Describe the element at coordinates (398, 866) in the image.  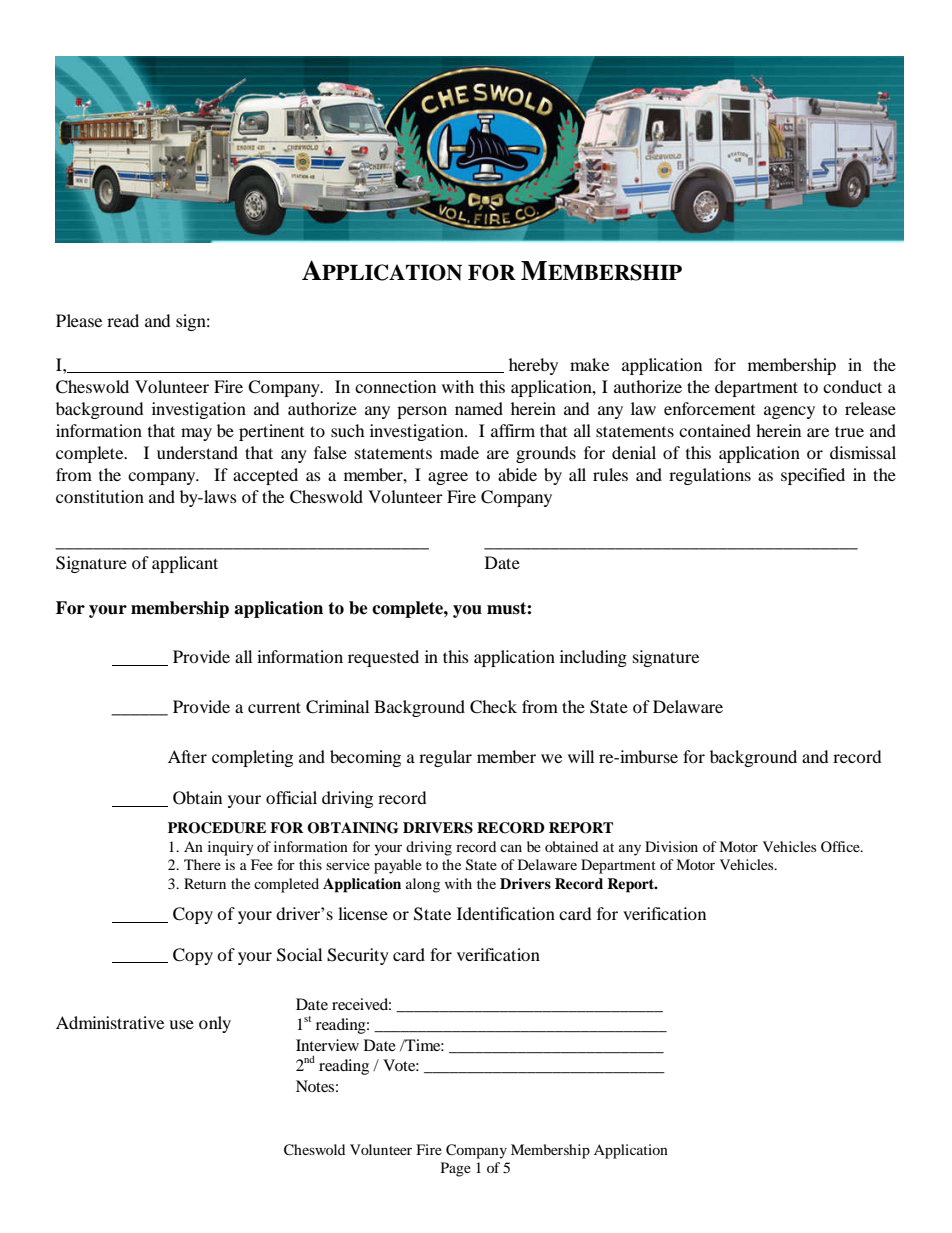
I see `payable` at that location.
